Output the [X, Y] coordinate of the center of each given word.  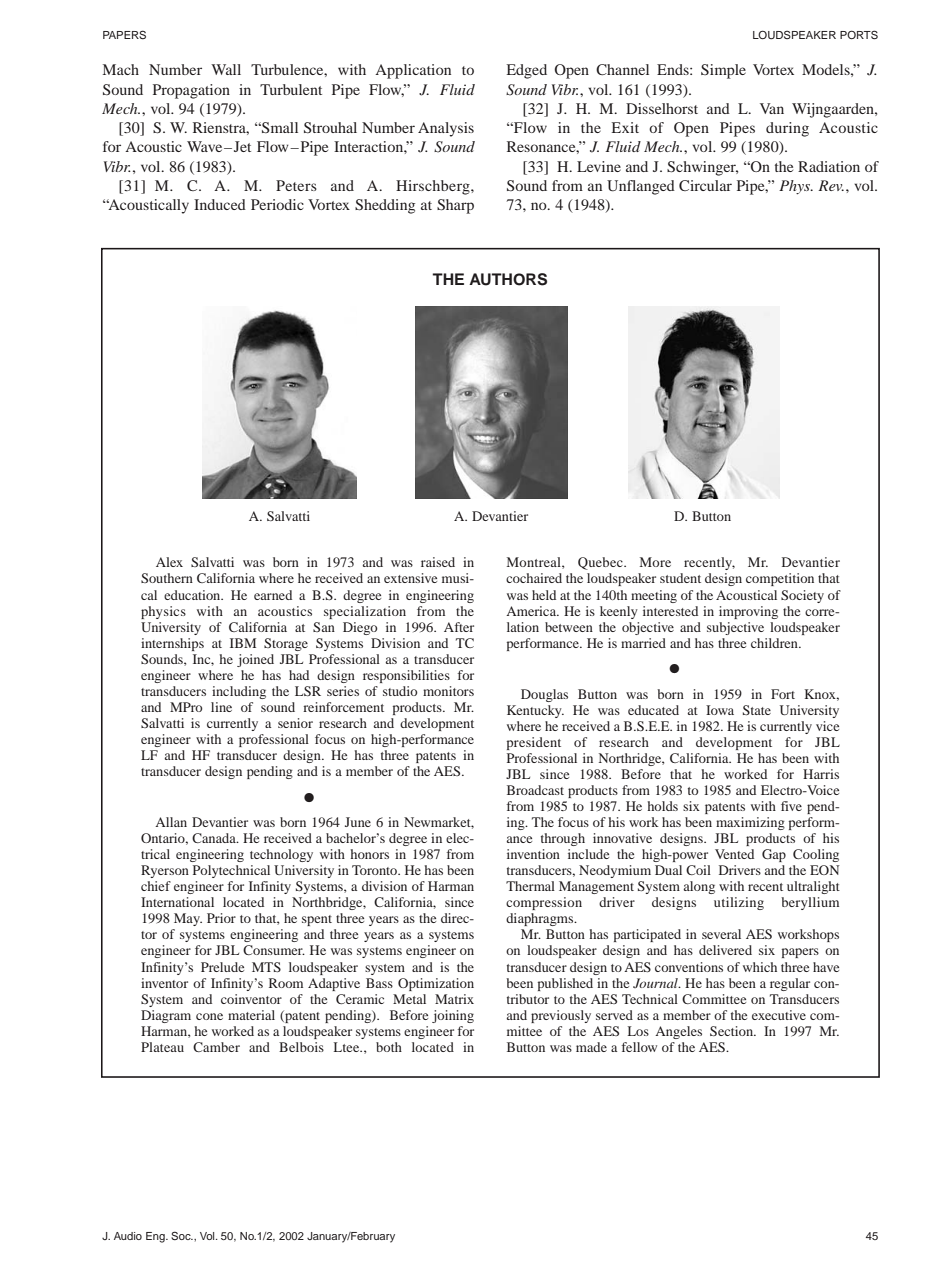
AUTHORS [508, 279]
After [459, 627]
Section [733, 1031]
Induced [220, 204]
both [389, 1047]
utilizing [739, 903]
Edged [527, 71]
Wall [226, 69]
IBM [243, 643]
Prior [221, 918]
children [775, 643]
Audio [128, 1236]
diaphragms [541, 919]
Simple [723, 71]
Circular [705, 185]
